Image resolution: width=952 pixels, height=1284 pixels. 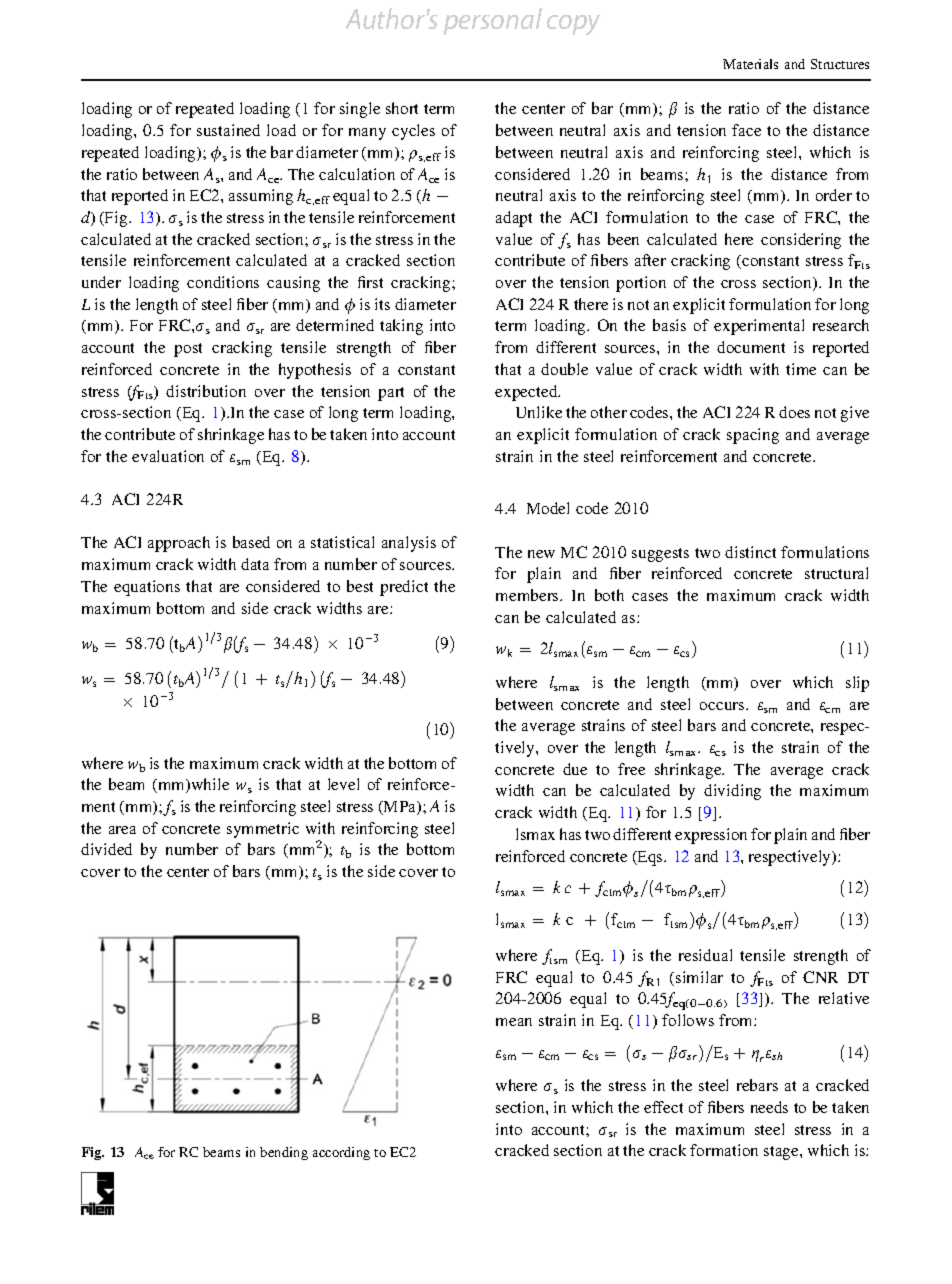 I want to click on personal, so click(x=493, y=21).
